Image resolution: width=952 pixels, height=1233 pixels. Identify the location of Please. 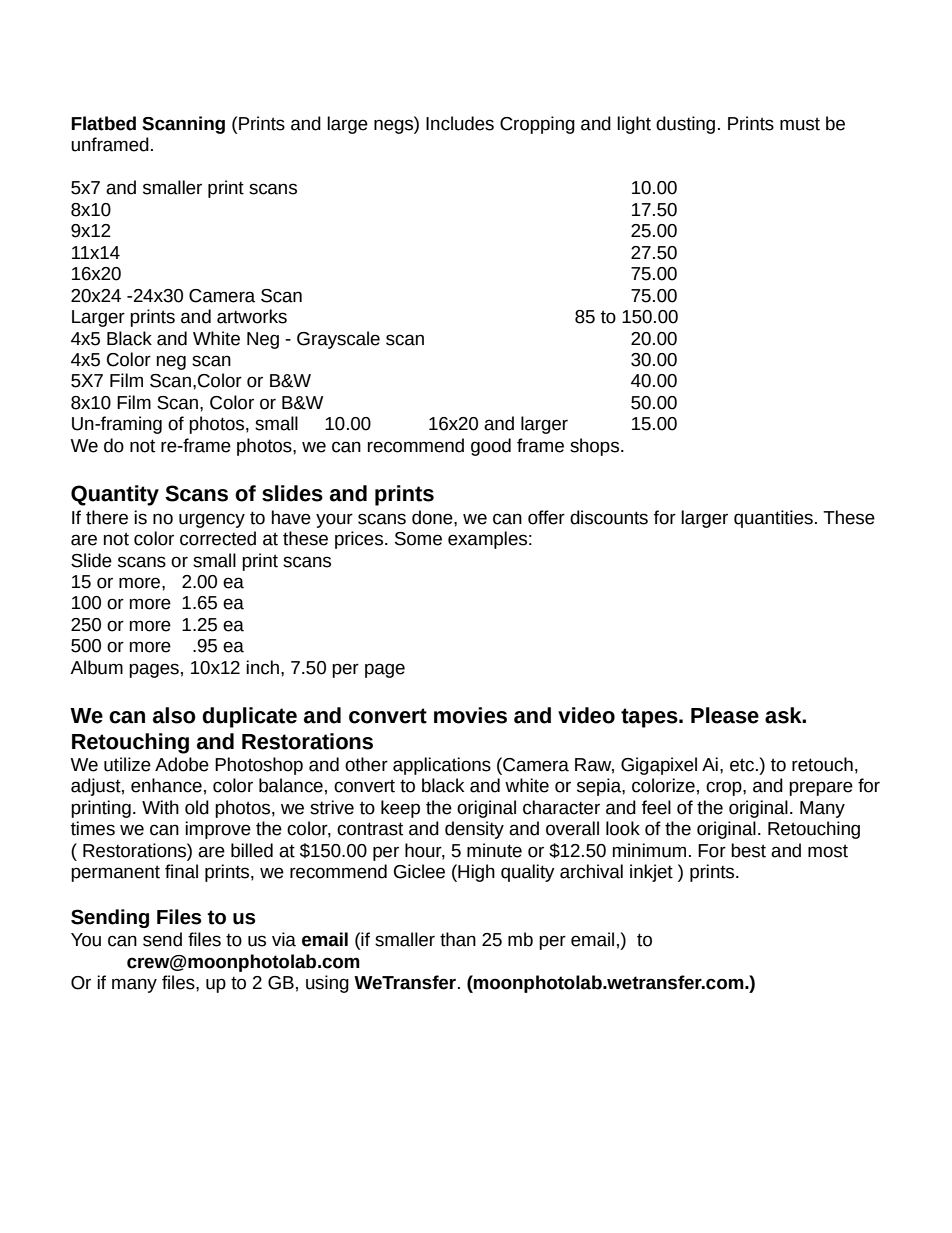
(725, 715).
